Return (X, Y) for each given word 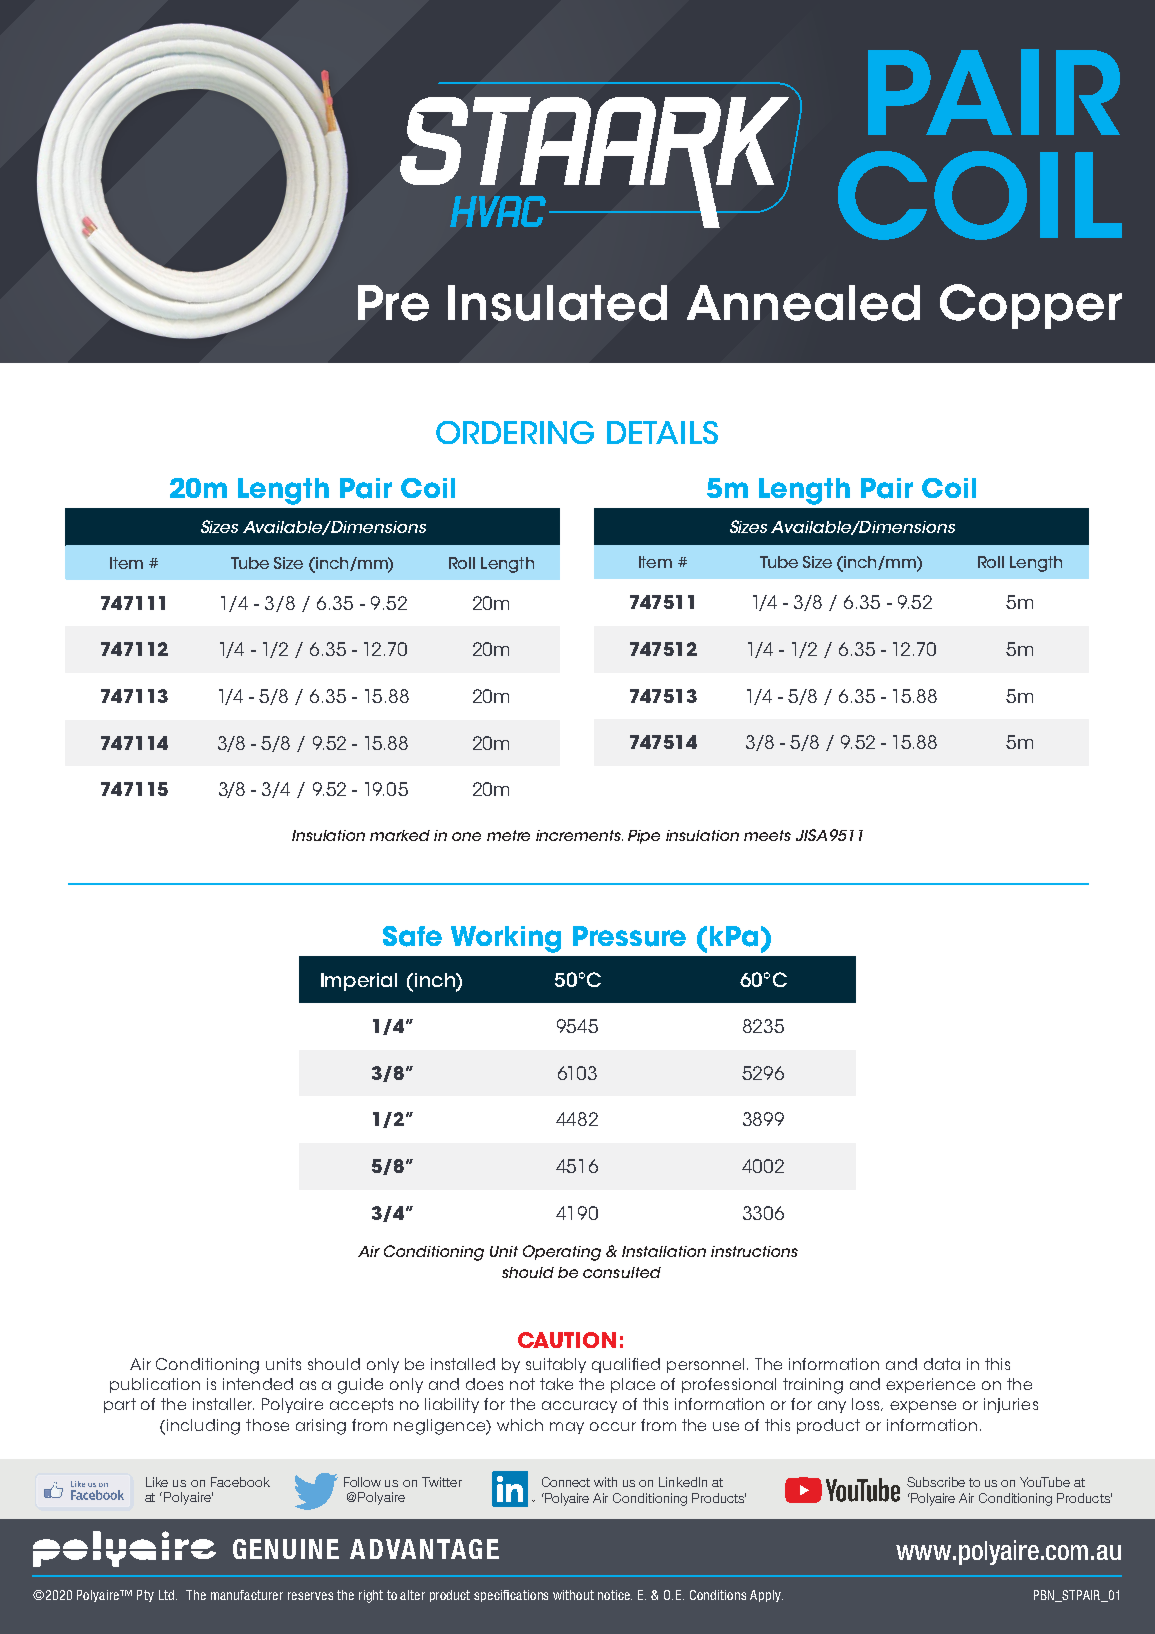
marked (400, 835)
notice (615, 1595)
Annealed (803, 303)
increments (579, 835)
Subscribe (936, 1482)
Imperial (359, 982)
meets (767, 835)
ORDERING (515, 432)
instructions (754, 1251)
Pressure (629, 936)
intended (258, 1384)
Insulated (557, 303)
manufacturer (247, 1595)
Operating (562, 1253)
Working (506, 939)
